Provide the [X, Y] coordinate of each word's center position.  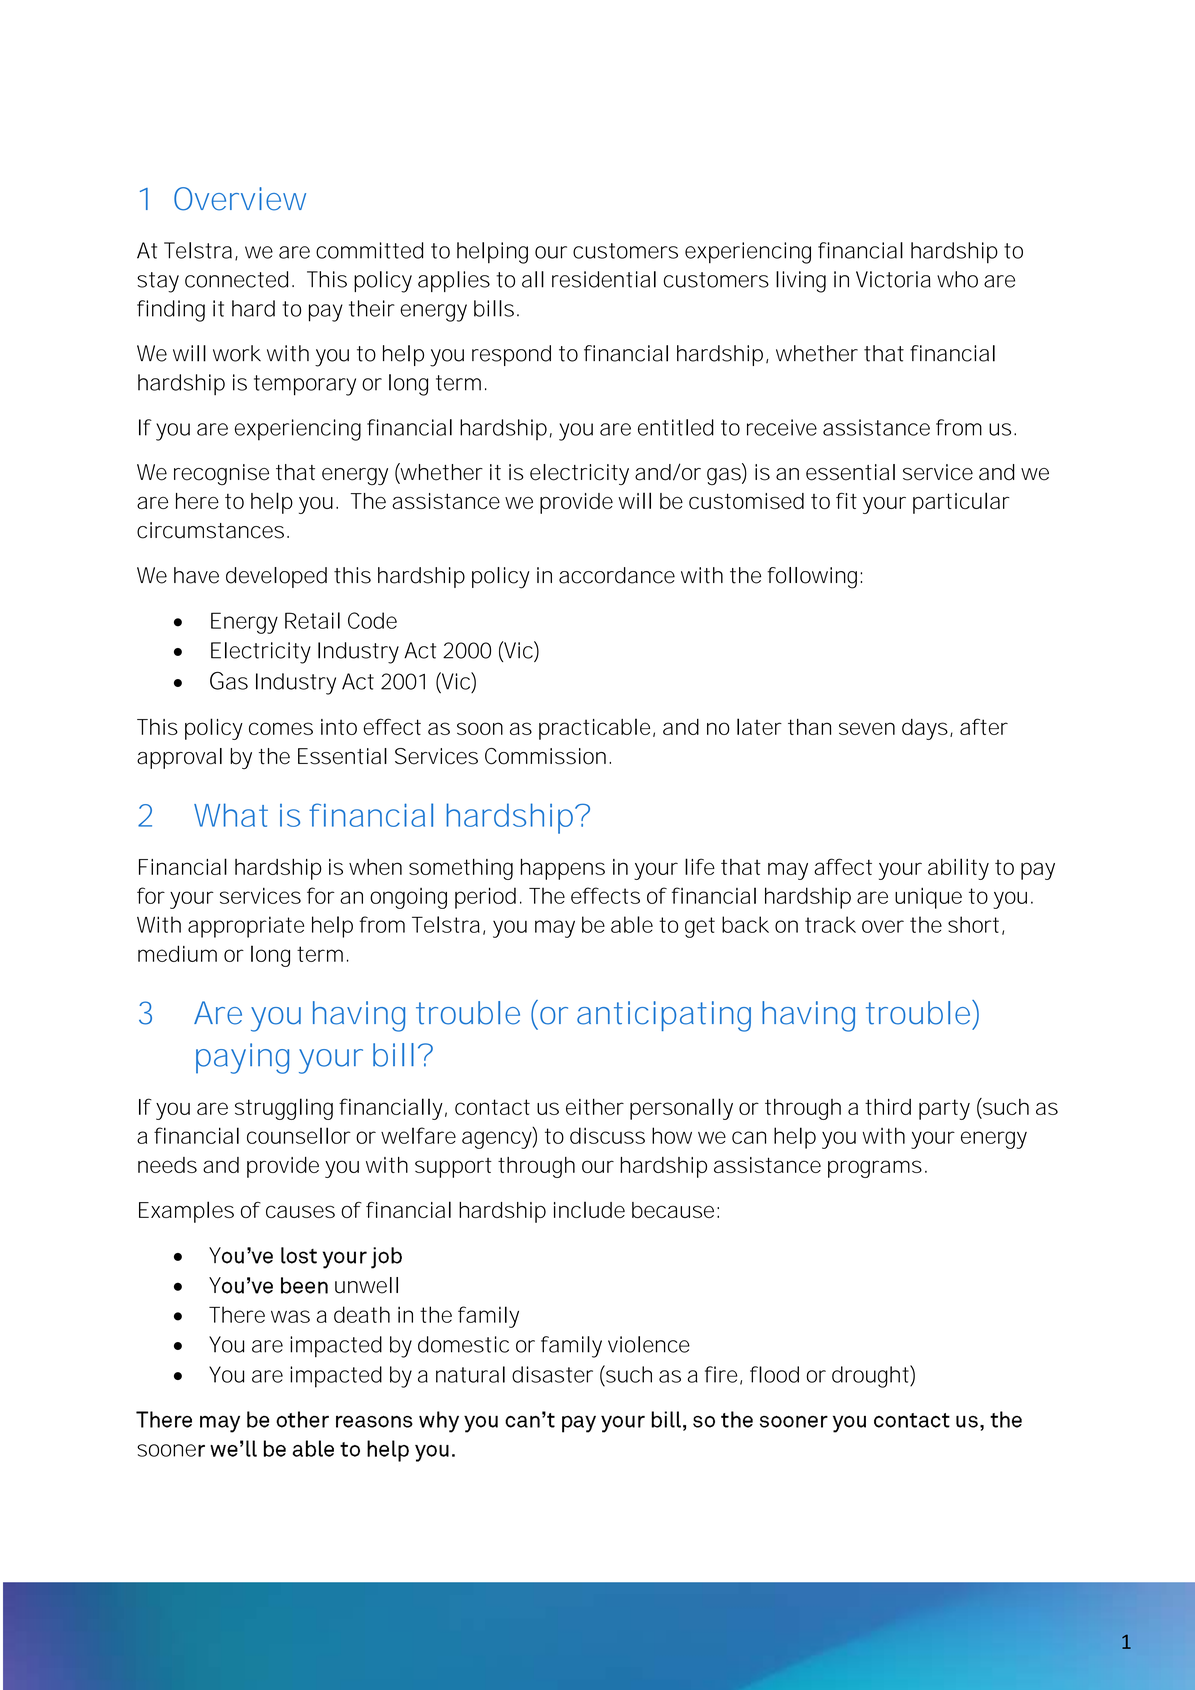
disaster [552, 1374]
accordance [617, 575]
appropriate [246, 927]
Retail [312, 620]
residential [604, 279]
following [814, 578]
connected [236, 279]
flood [774, 1374]
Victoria [893, 279]
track [830, 924]
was [290, 1316]
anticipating [664, 1016]
